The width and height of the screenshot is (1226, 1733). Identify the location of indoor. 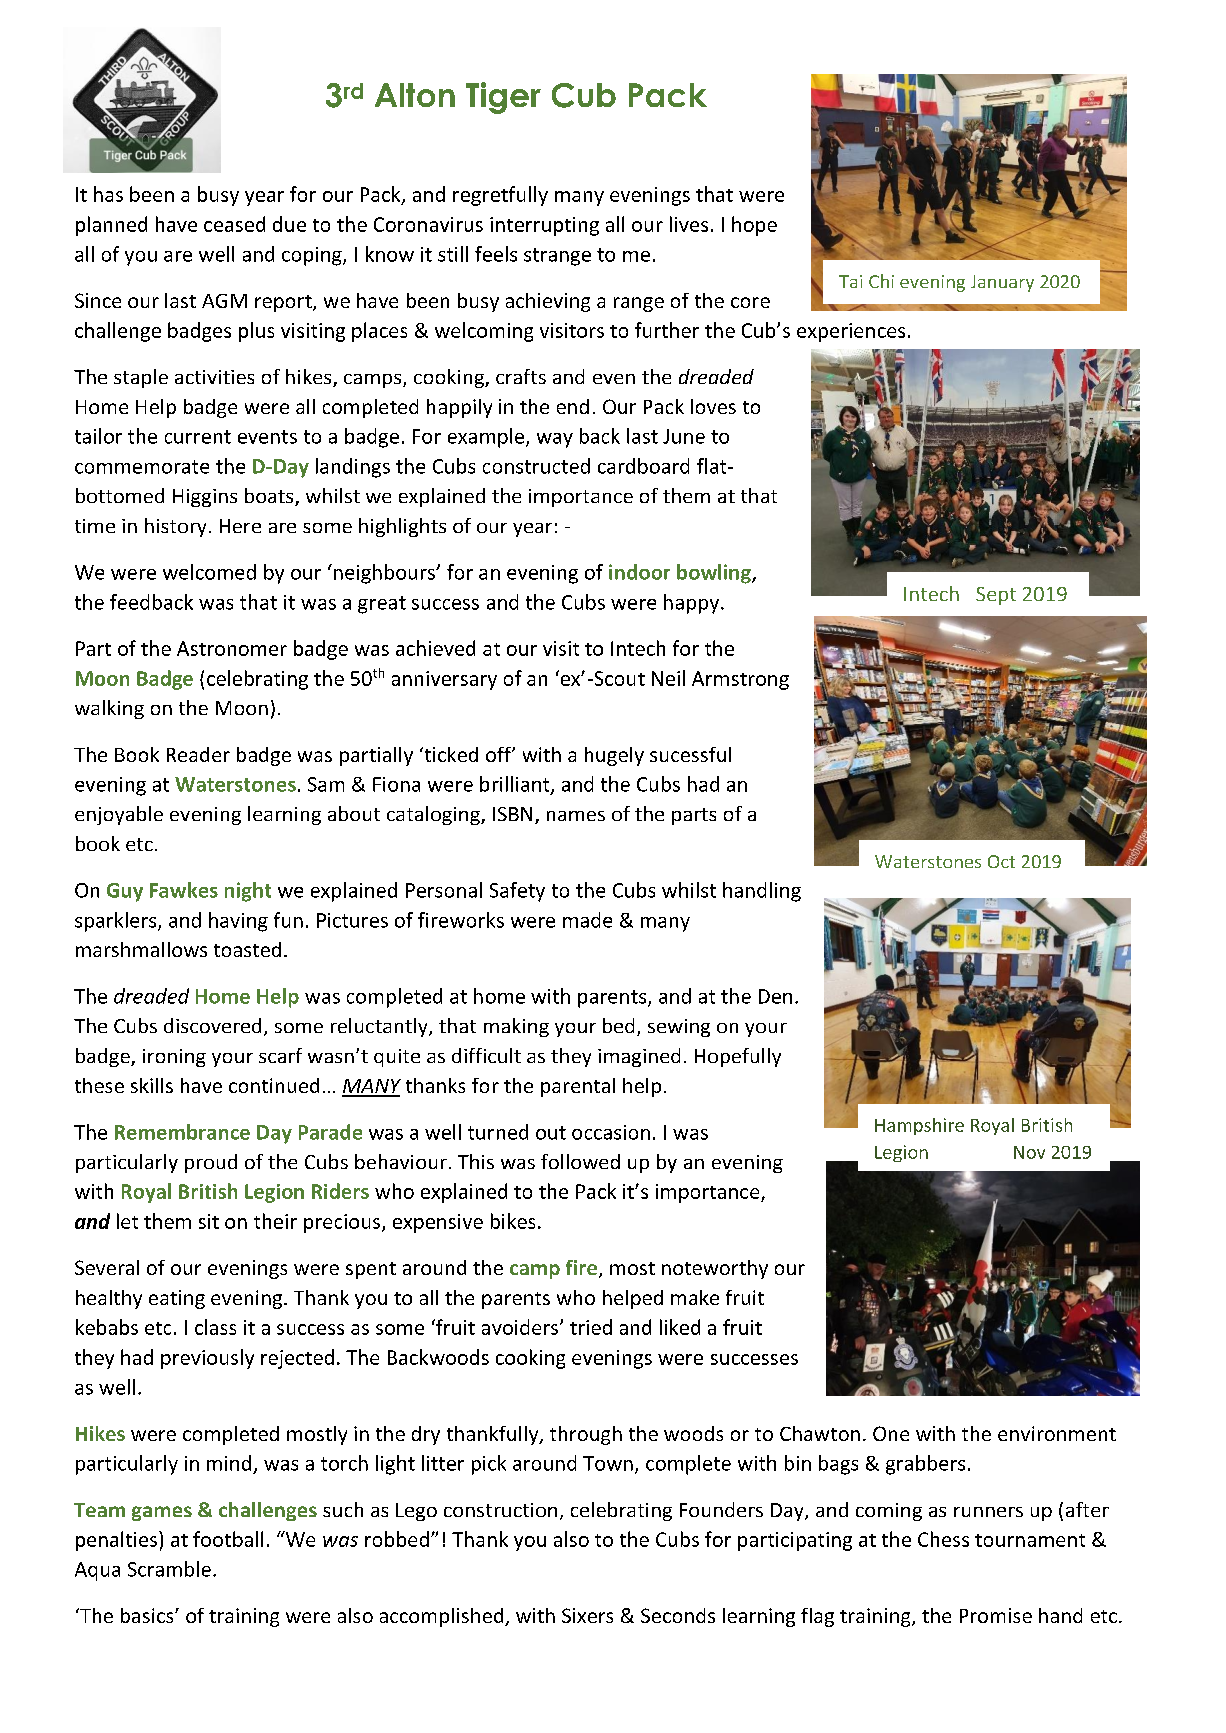
(639, 572).
